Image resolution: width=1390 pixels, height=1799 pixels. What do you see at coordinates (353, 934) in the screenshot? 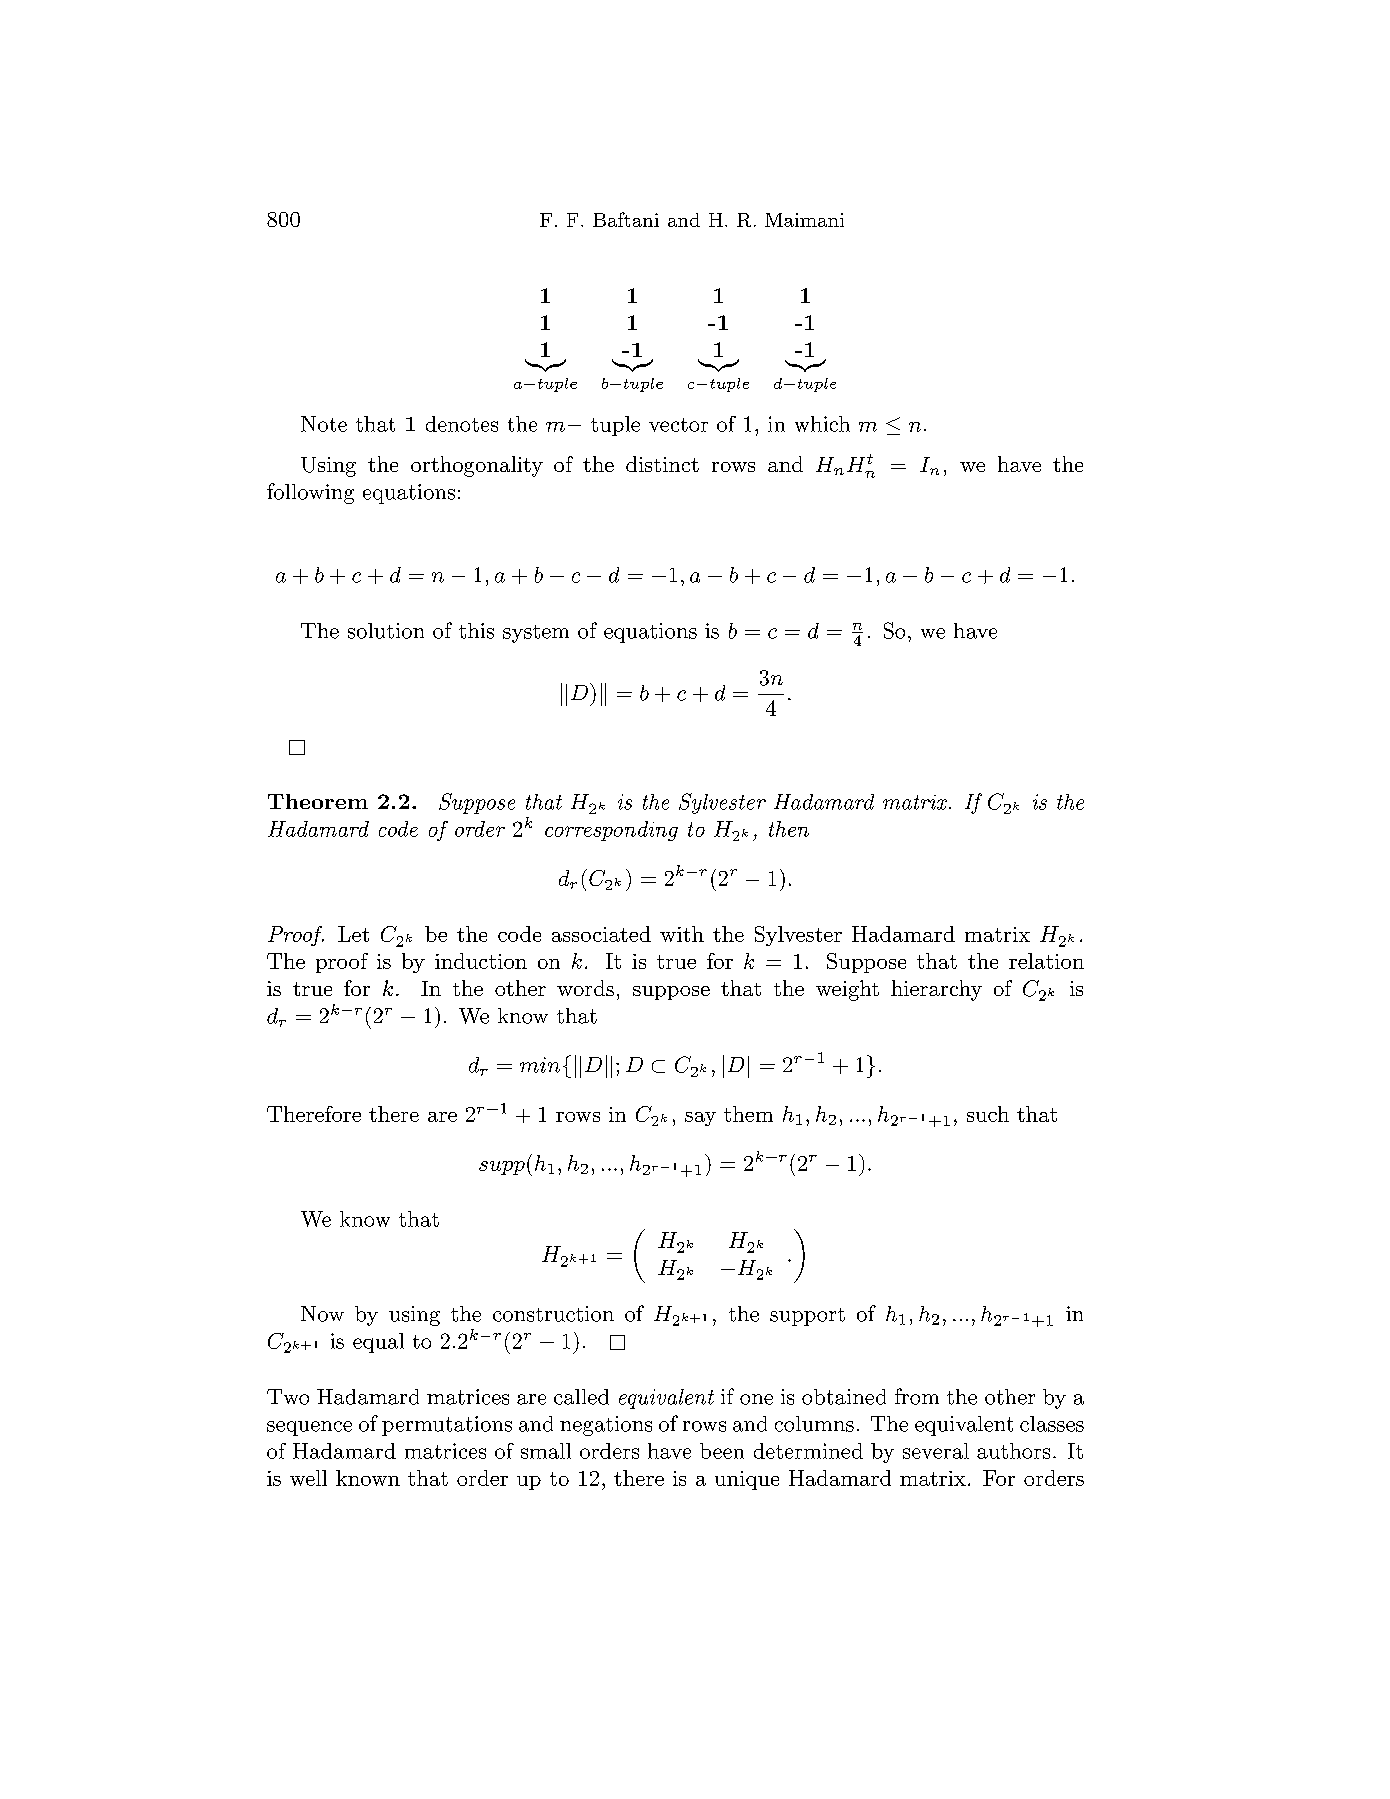
I see `Let` at bounding box center [353, 934].
